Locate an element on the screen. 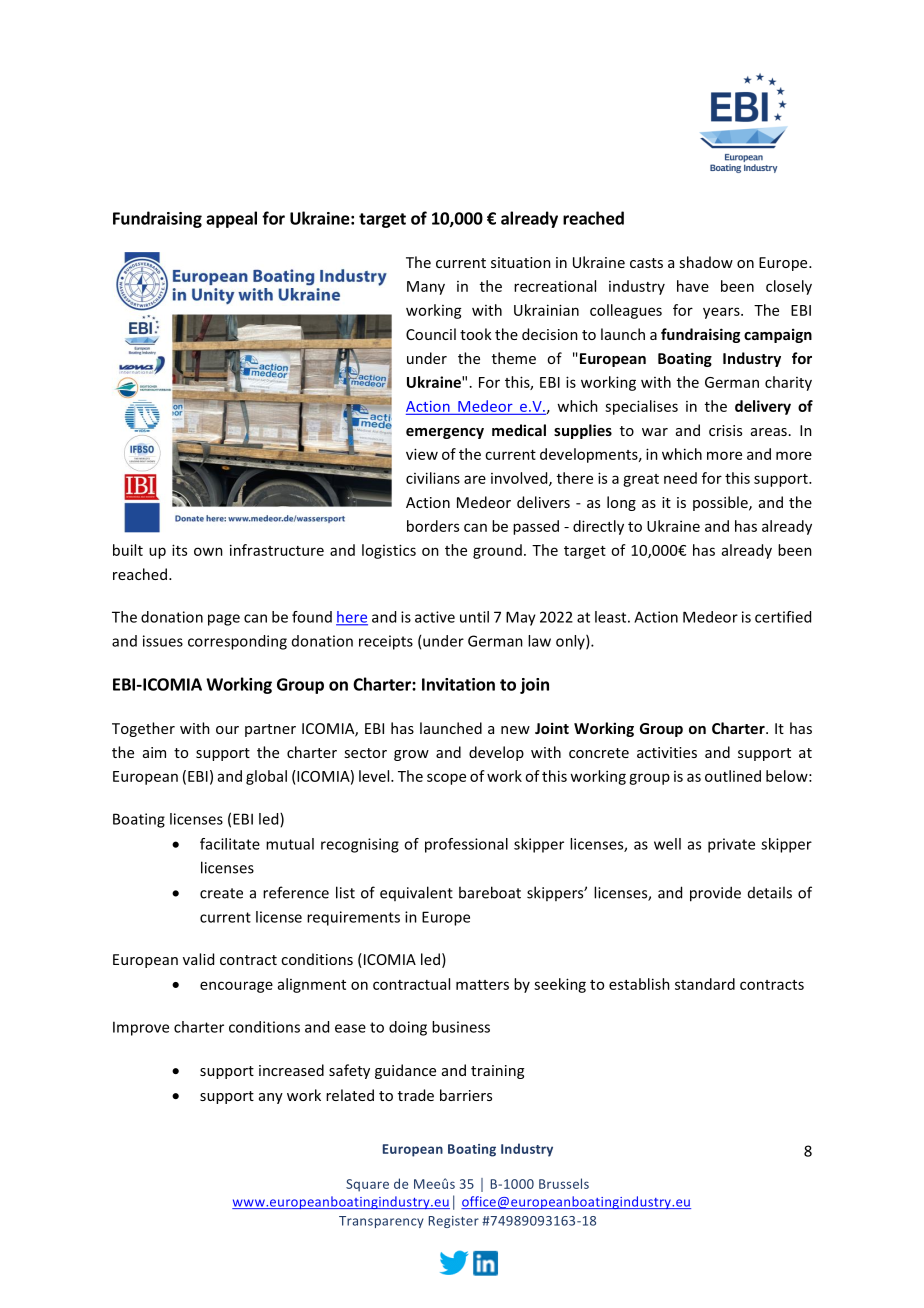  Invitation is located at coordinates (458, 684).
